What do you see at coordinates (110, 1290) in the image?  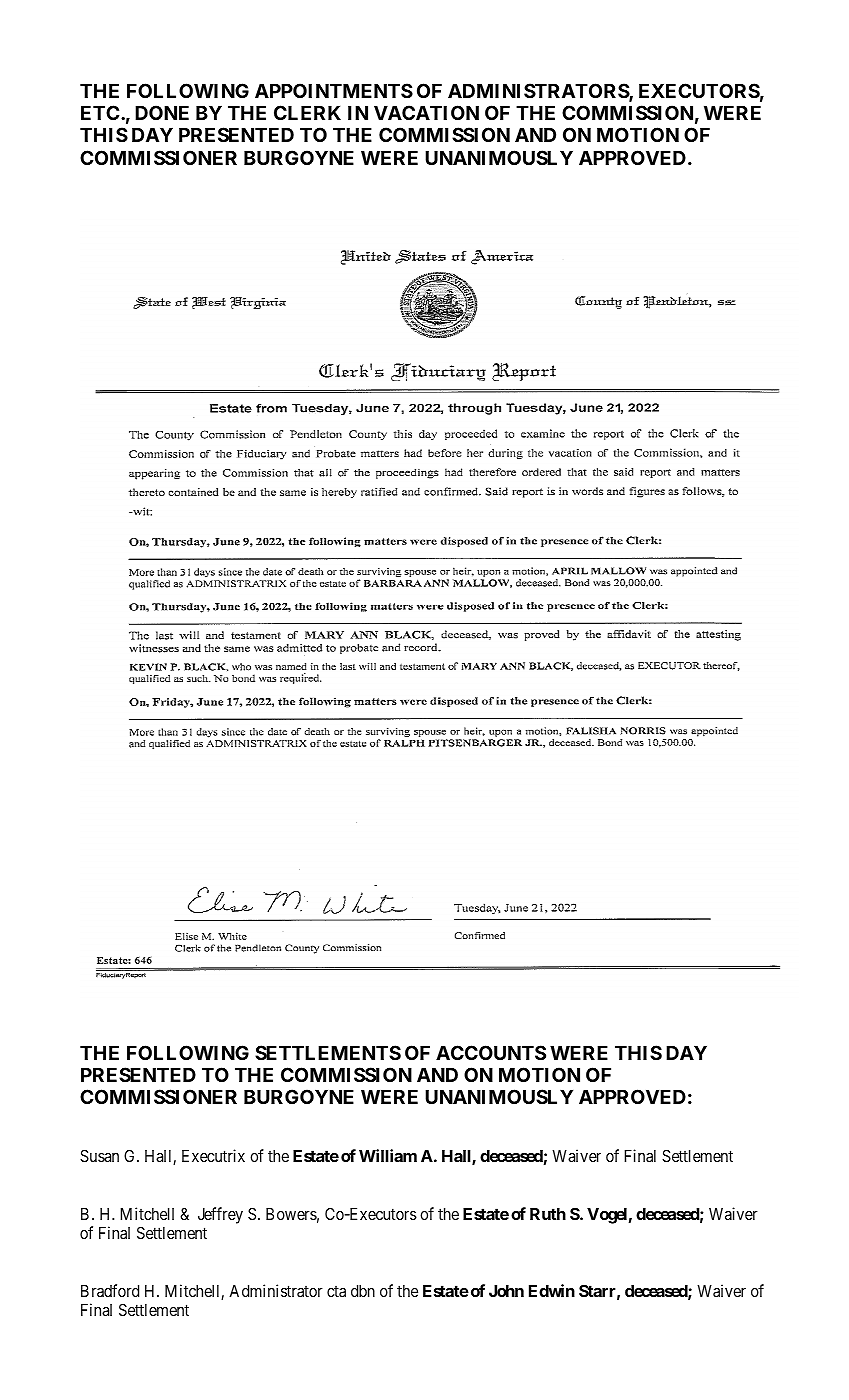 I see `Bradford` at bounding box center [110, 1290].
